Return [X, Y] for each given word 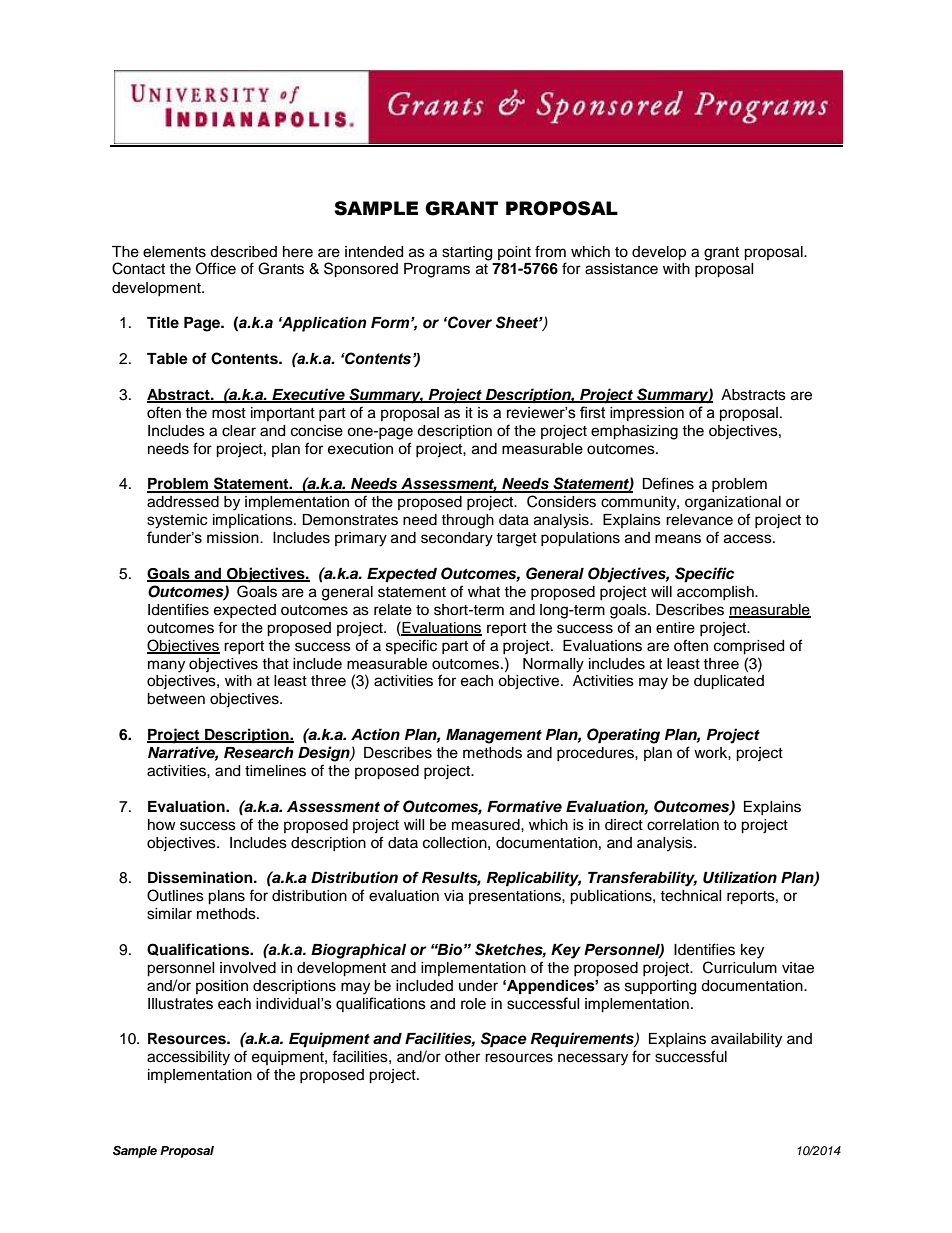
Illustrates [180, 1004]
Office [216, 268]
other [462, 1057]
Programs [437, 270]
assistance [621, 269]
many [166, 666]
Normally [553, 665]
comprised [749, 647]
